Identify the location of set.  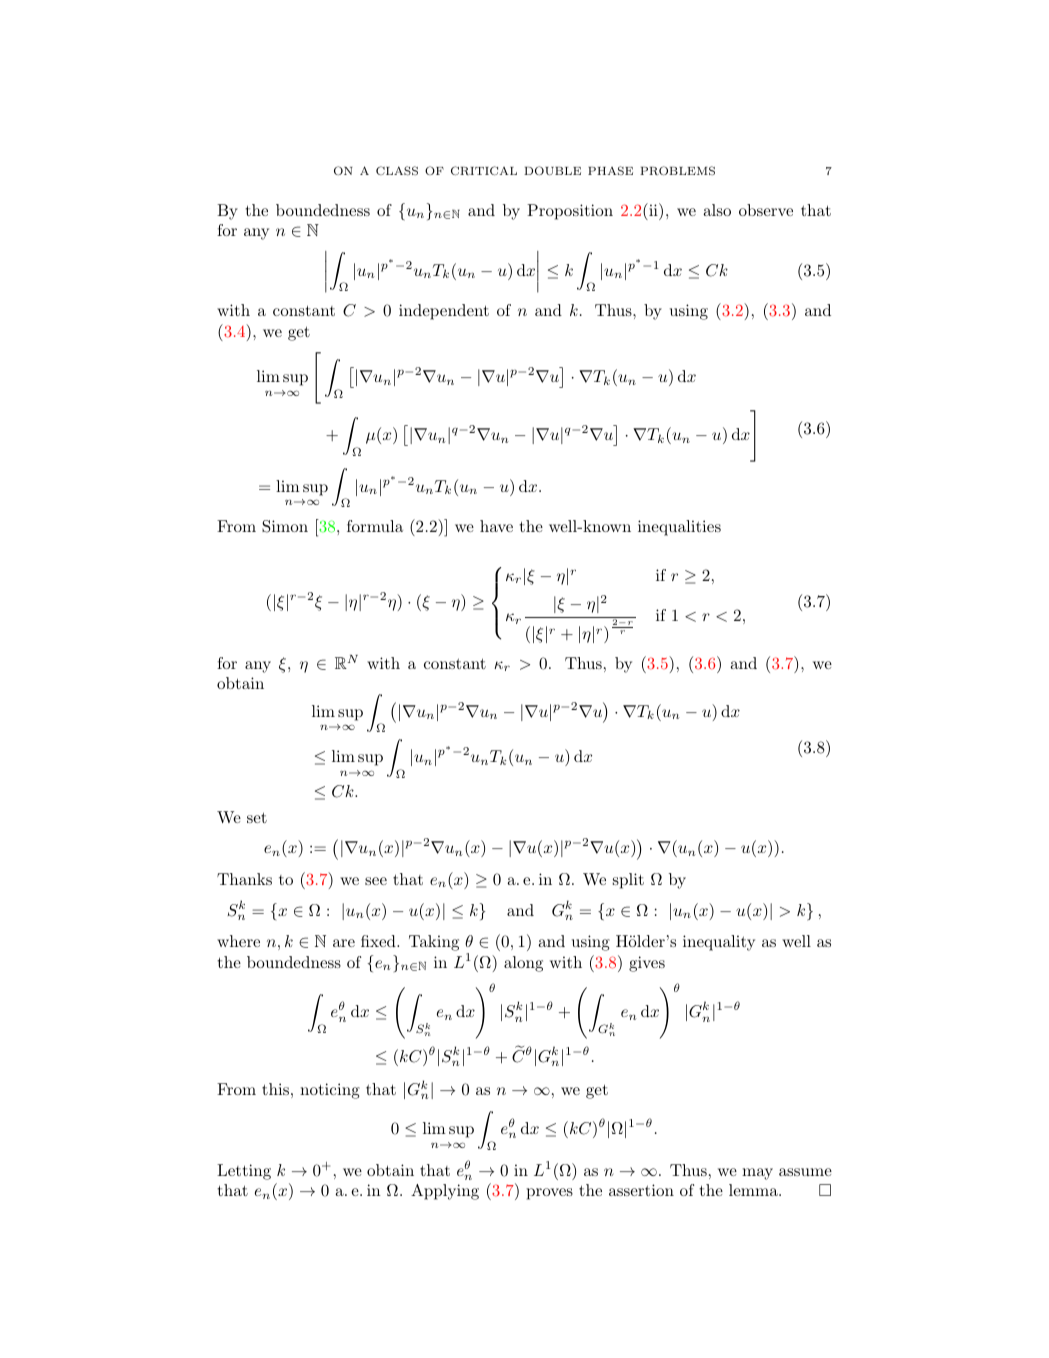
(257, 817).
